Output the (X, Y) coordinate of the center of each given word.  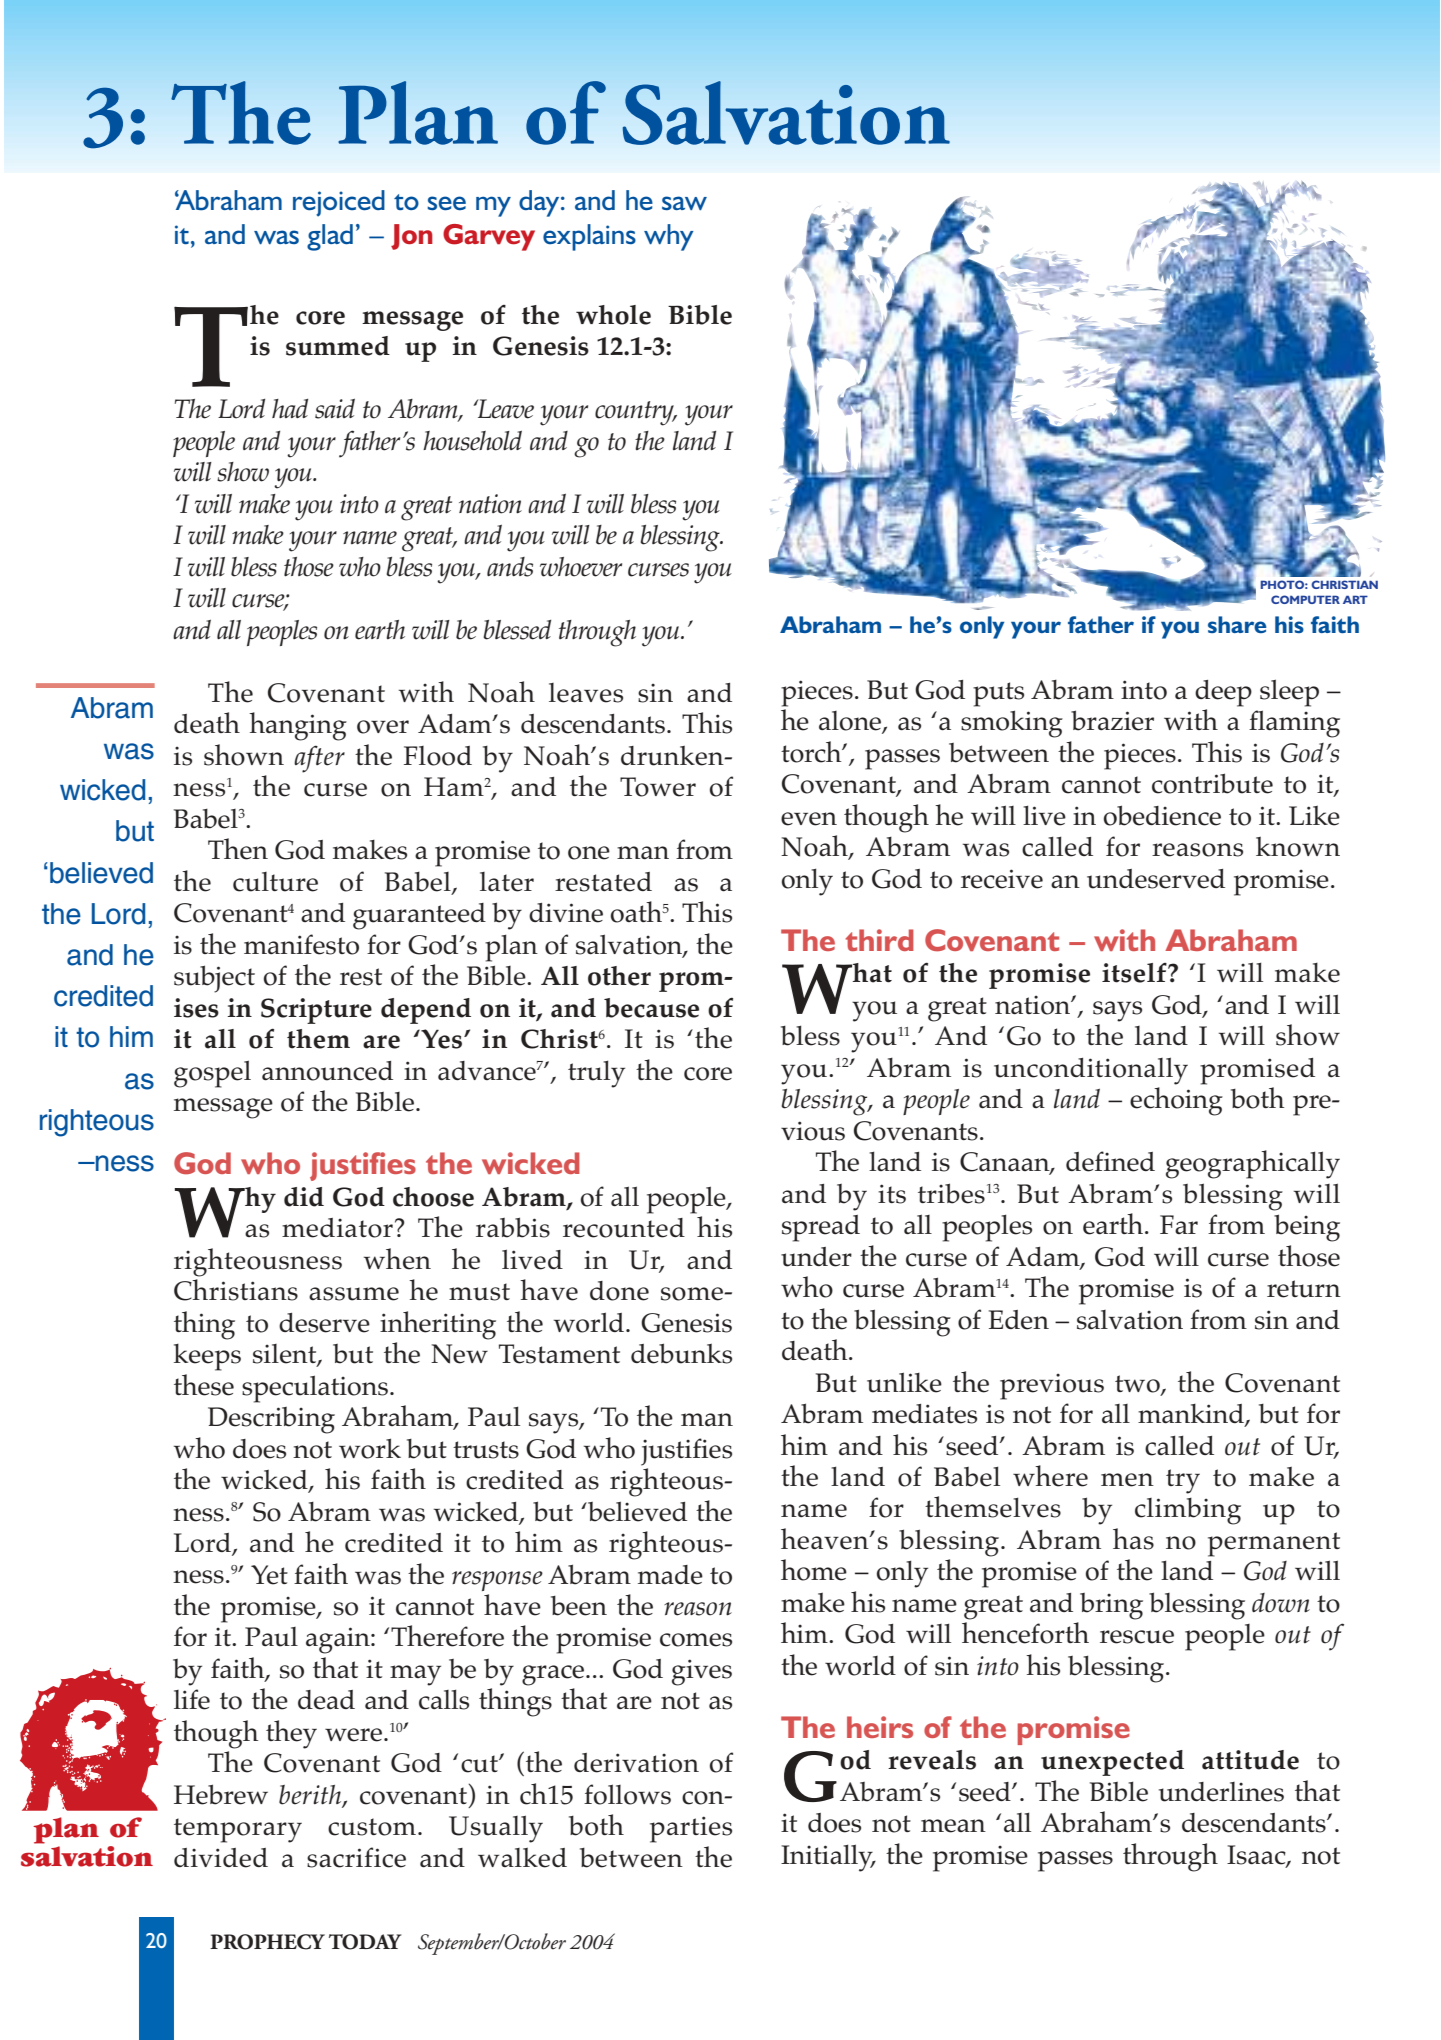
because (651, 1008)
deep (1223, 693)
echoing (1176, 1101)
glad (330, 237)
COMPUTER (1305, 599)
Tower (658, 787)
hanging (298, 726)
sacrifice (356, 1857)
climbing (1188, 1511)
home (814, 1570)
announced (327, 1071)
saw (684, 203)
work (370, 1448)
